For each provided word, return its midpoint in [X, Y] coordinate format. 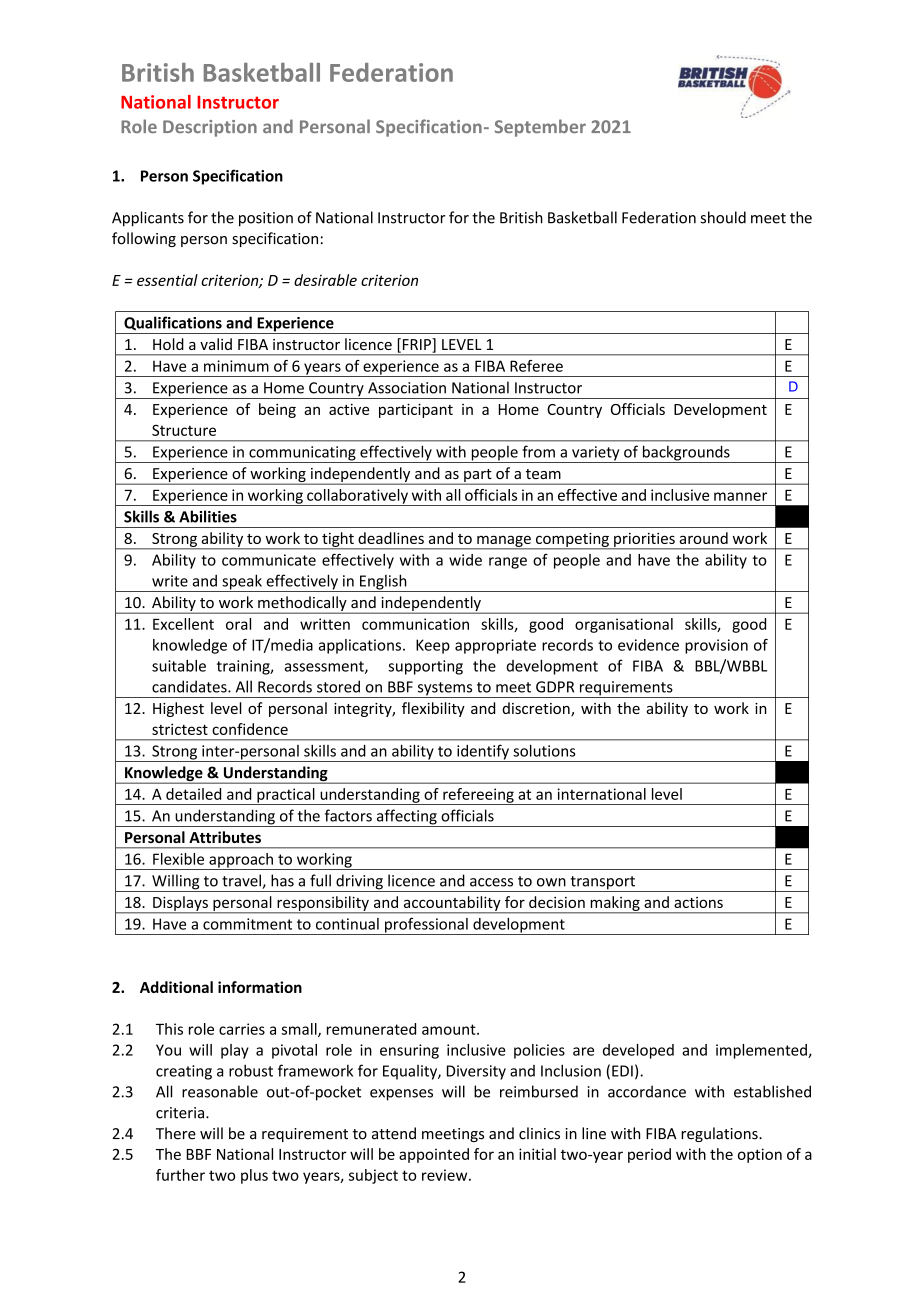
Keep [433, 646]
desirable [325, 280]
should [723, 217]
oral [238, 624]
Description [210, 128]
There [176, 1133]
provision [716, 646]
